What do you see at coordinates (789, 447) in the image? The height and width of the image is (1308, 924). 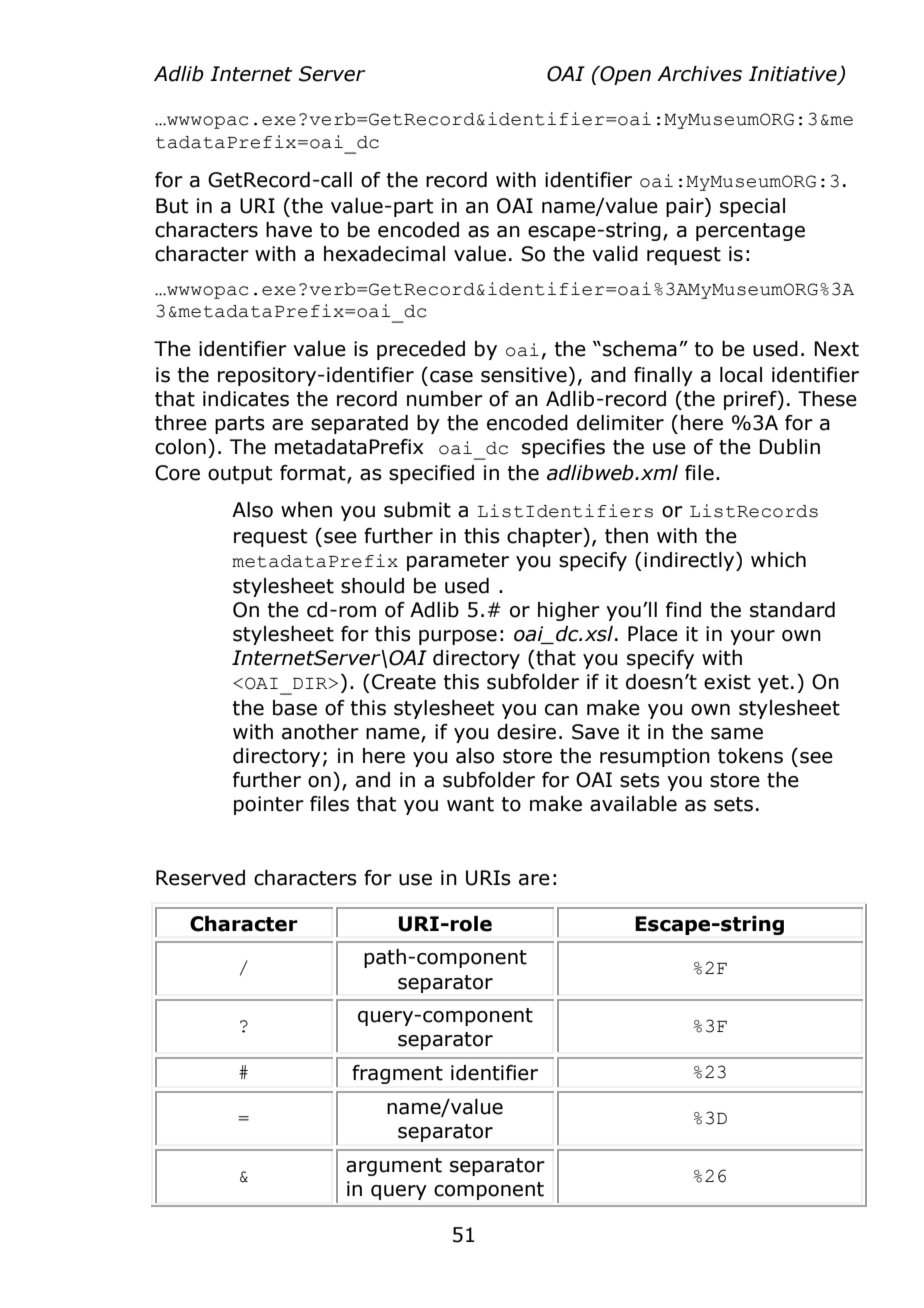 I see `Dublin` at bounding box center [789, 447].
